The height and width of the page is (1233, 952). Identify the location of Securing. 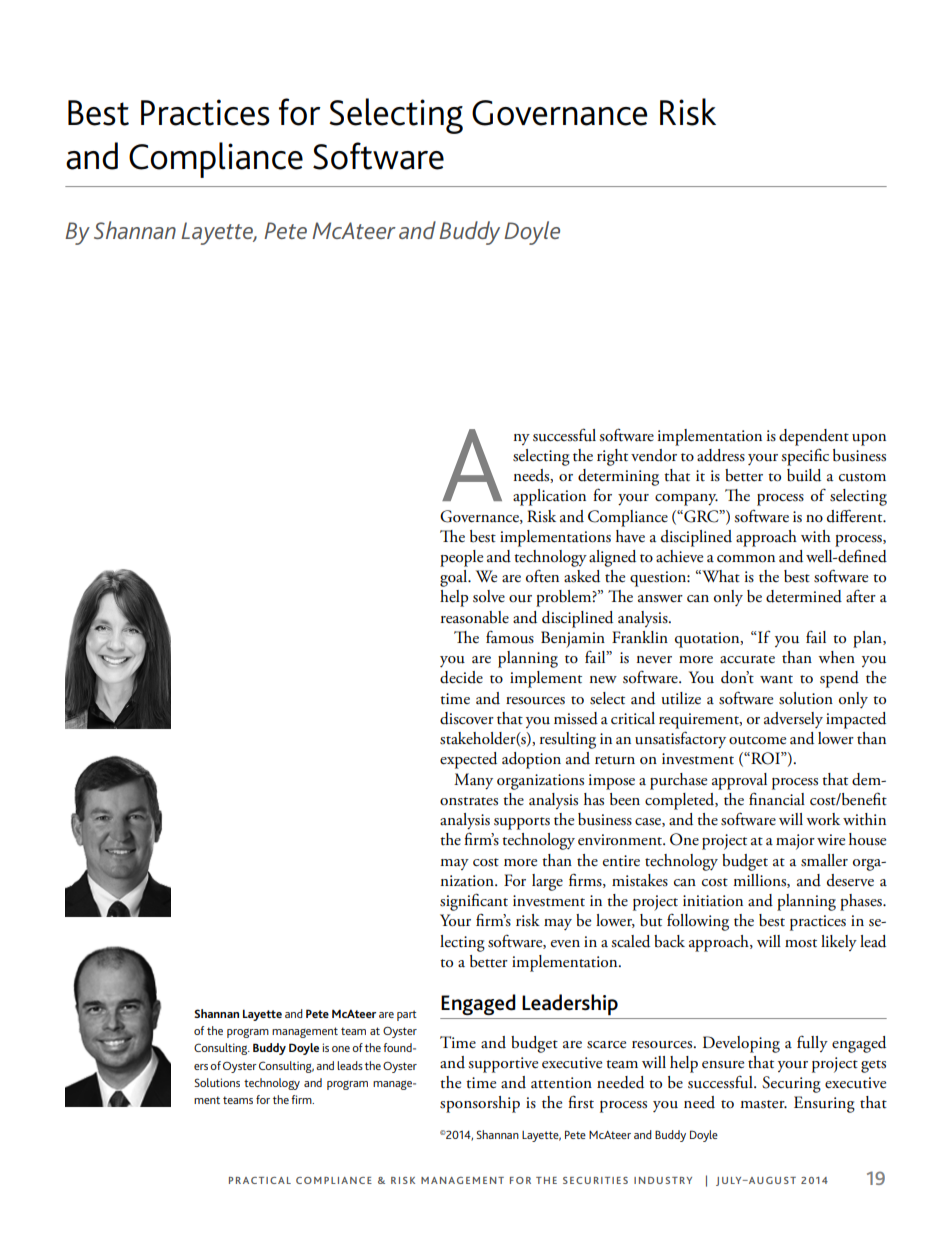
(791, 1084).
